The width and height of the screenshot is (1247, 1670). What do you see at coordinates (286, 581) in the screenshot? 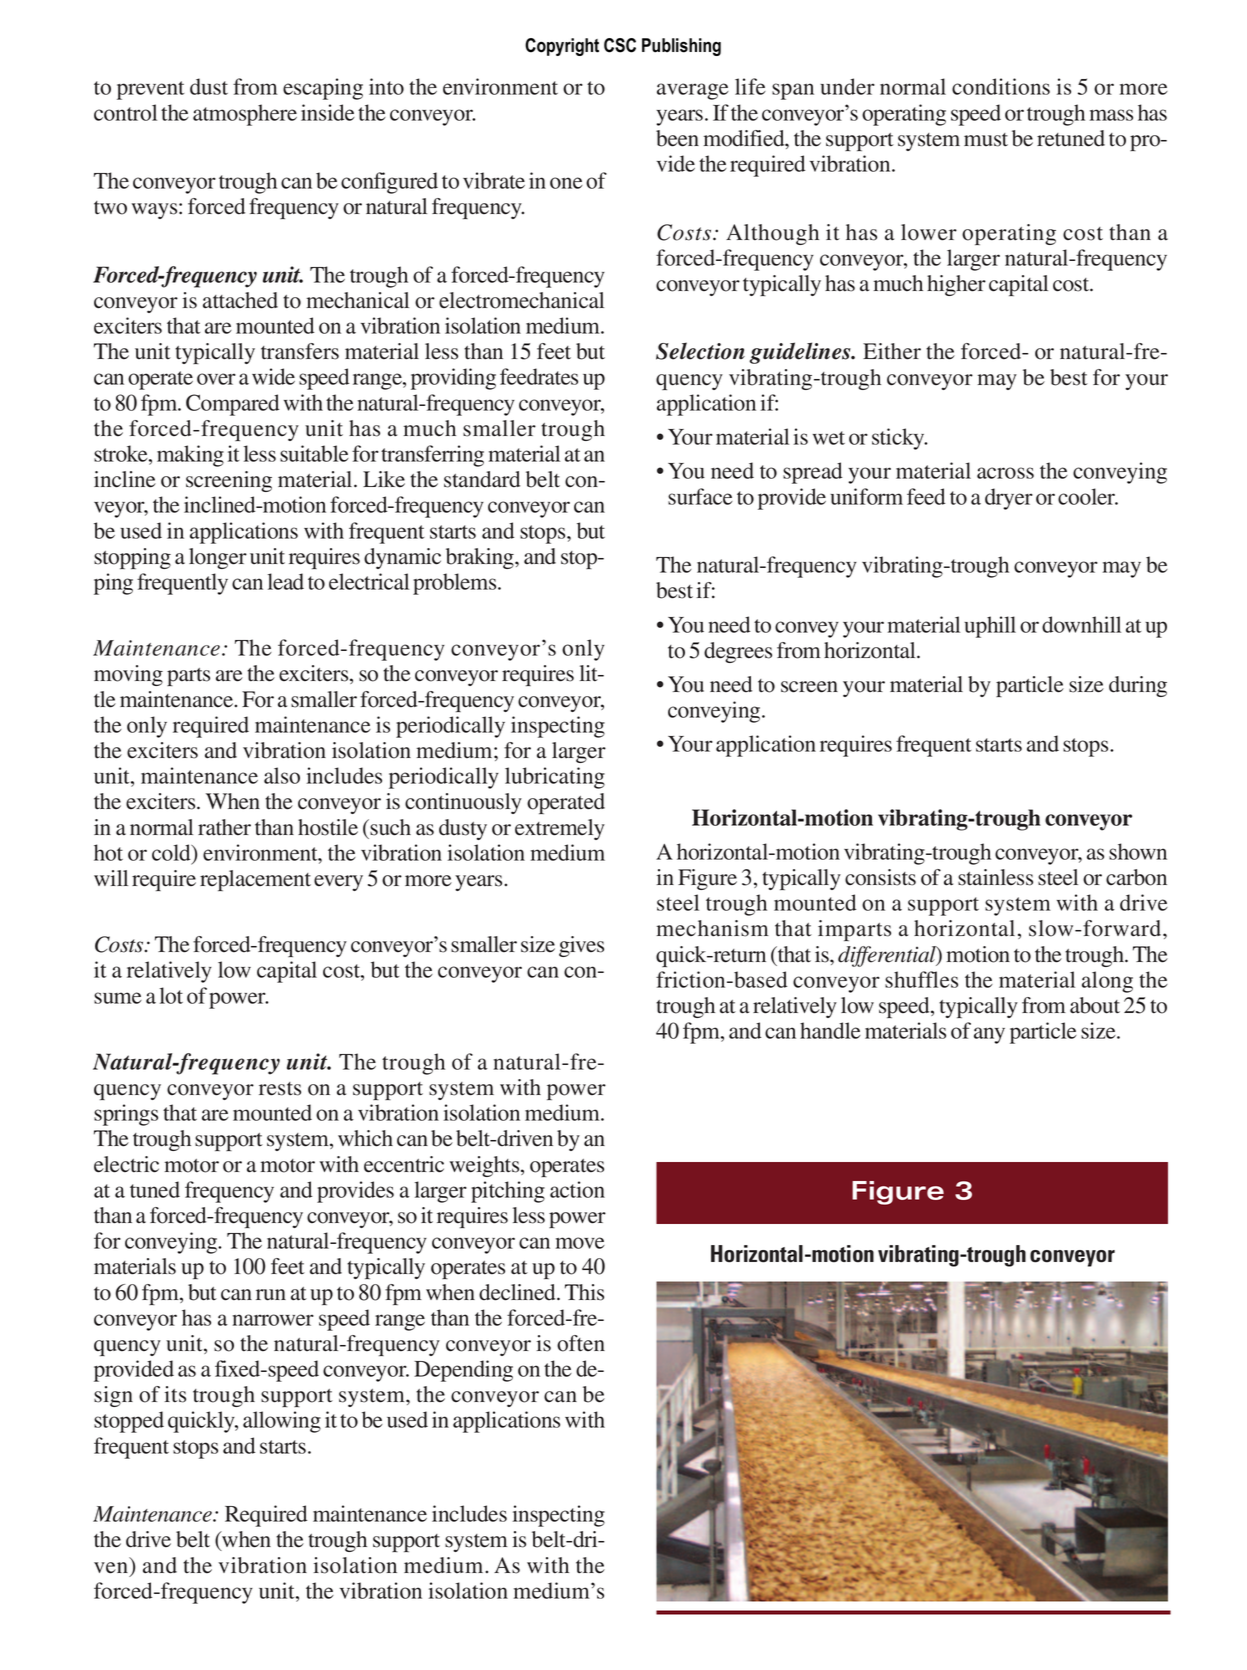
I see `lead` at bounding box center [286, 581].
